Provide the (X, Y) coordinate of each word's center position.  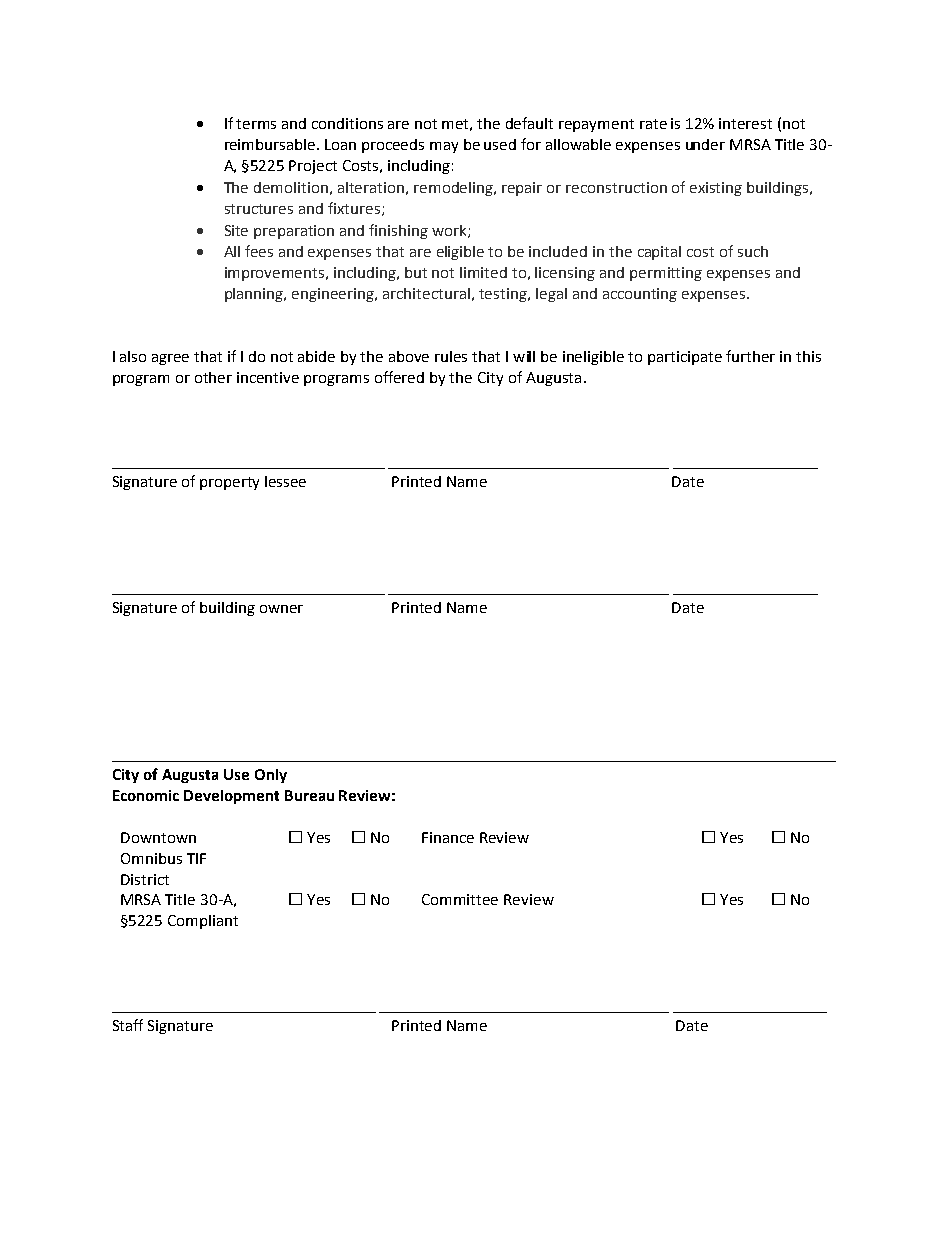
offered (399, 377)
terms (256, 124)
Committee (460, 899)
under (705, 144)
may (444, 147)
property (229, 483)
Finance (448, 837)
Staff (128, 1025)
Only (271, 776)
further (750, 356)
